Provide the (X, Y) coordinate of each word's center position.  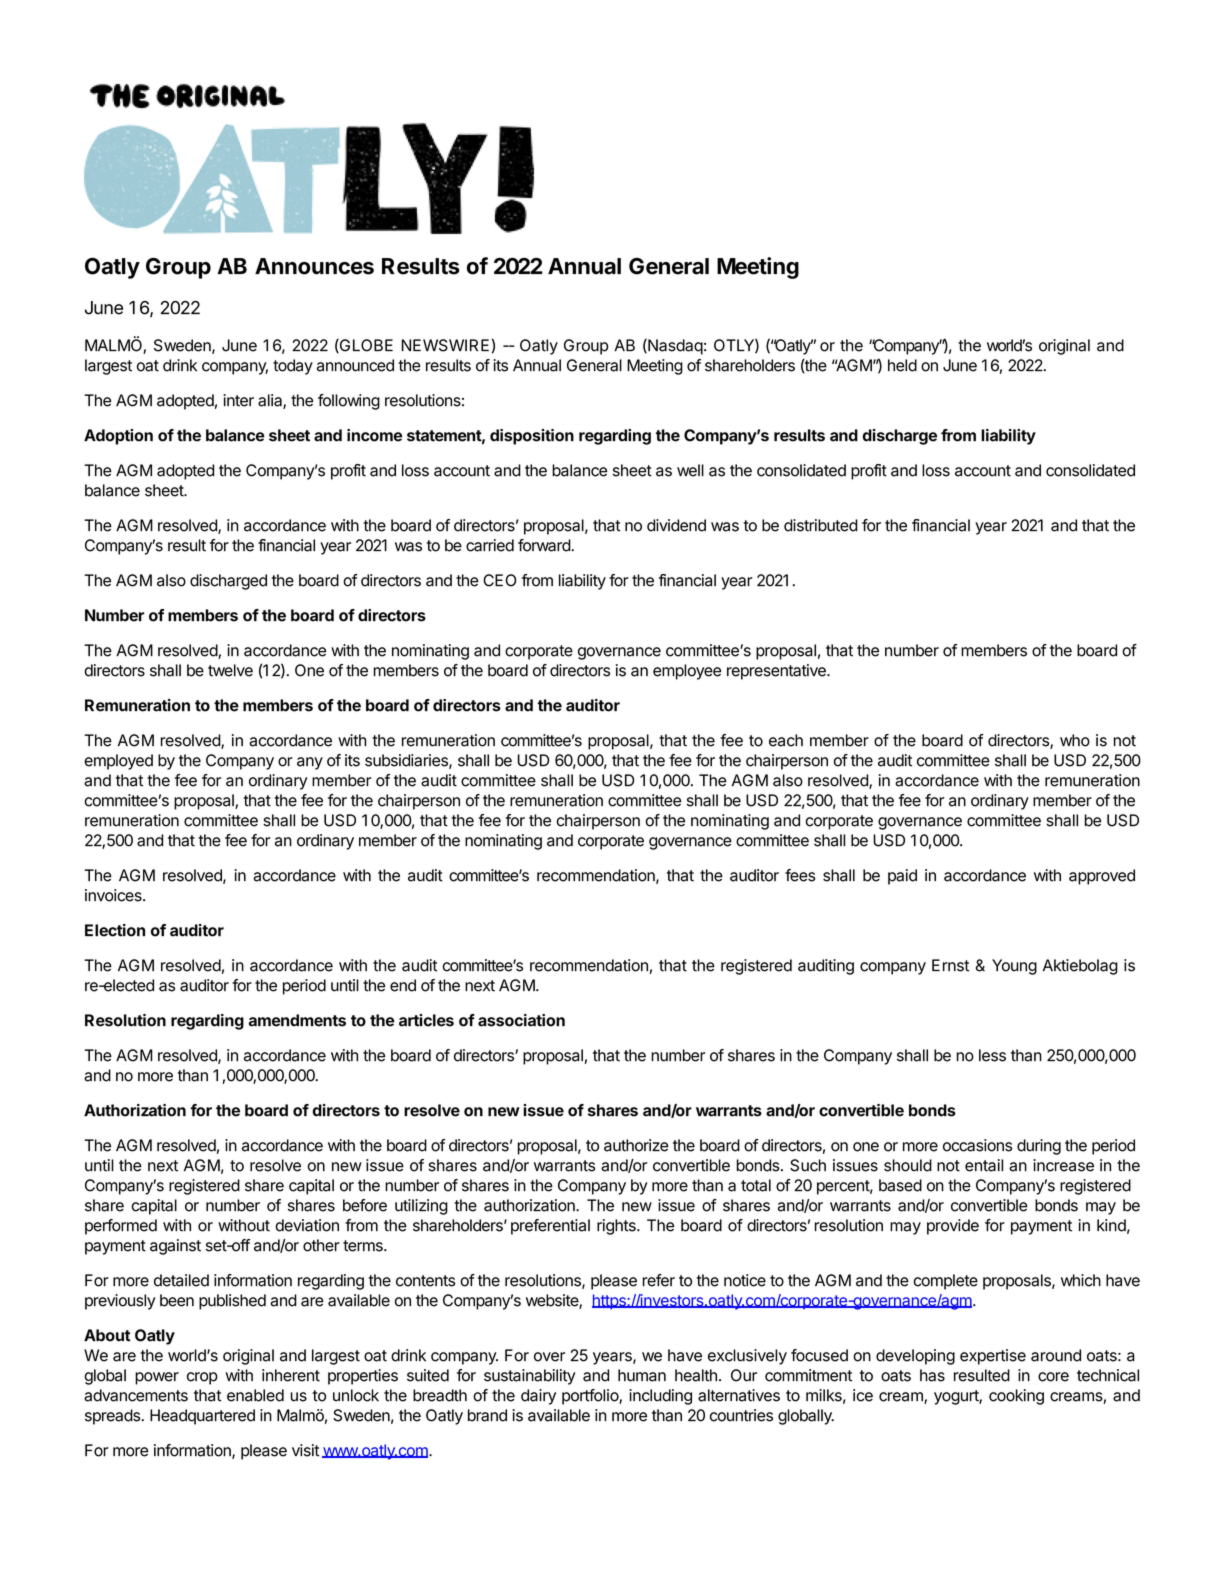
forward (545, 545)
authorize (636, 1145)
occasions (977, 1145)
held (902, 365)
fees (800, 875)
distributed (821, 525)
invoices (114, 895)
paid (902, 877)
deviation (307, 1225)
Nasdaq (674, 347)
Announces (314, 266)
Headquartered (202, 1417)
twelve (230, 670)
